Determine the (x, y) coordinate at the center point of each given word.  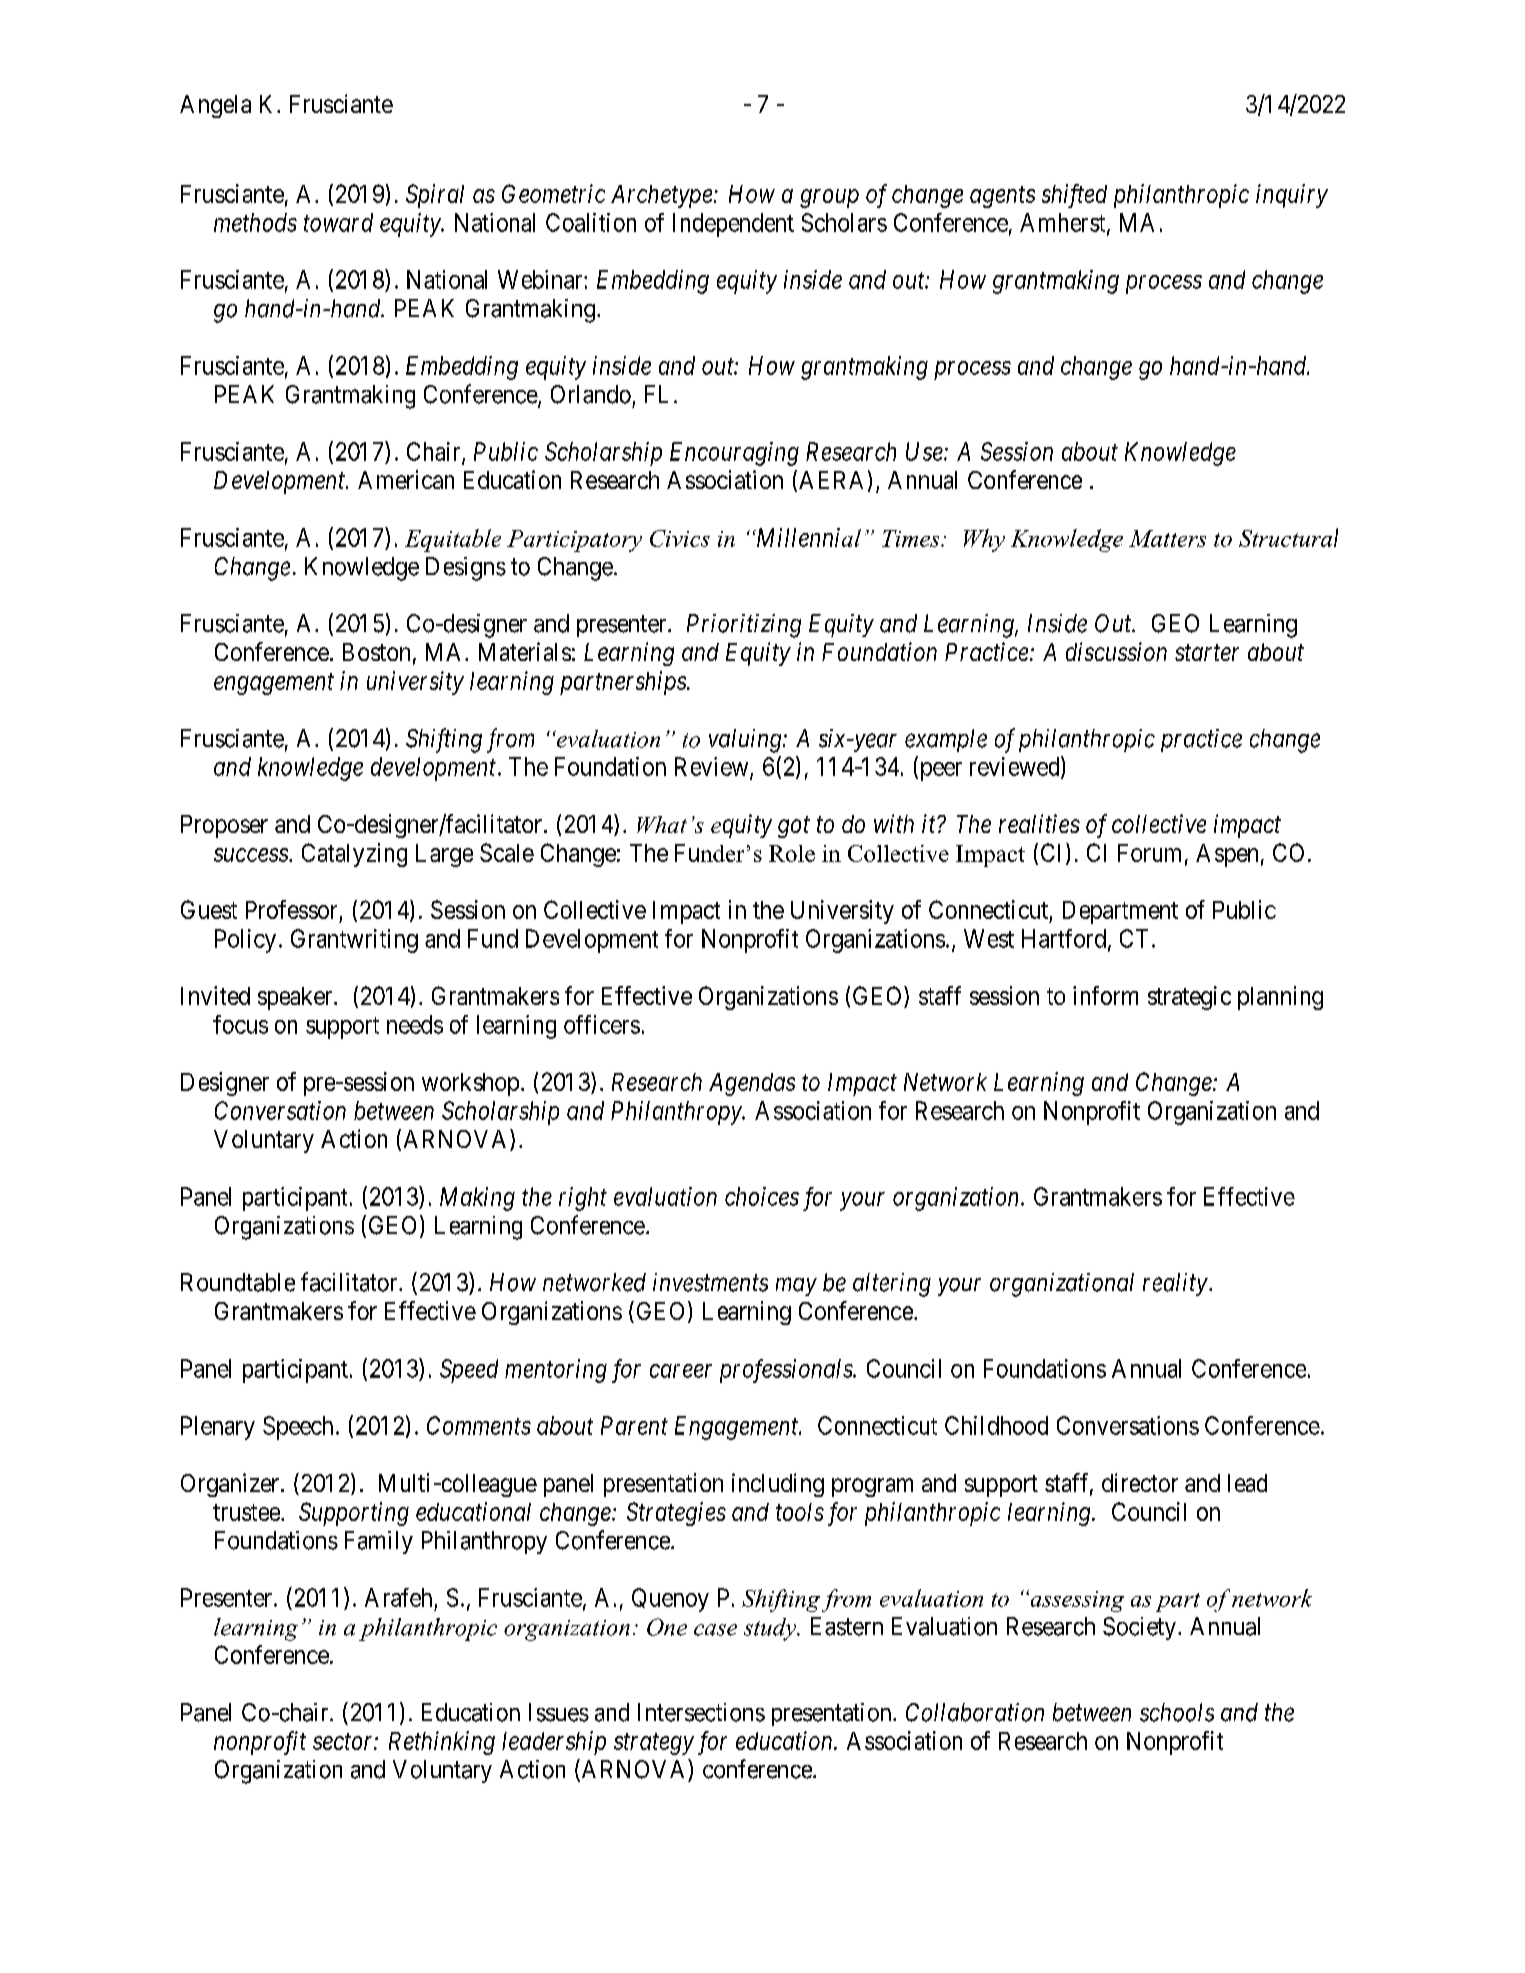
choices (762, 1196)
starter (1207, 653)
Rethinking (442, 1743)
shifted (1074, 196)
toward (338, 222)
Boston (376, 652)
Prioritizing (744, 626)
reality (1175, 1284)
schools (1177, 1712)
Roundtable (238, 1282)
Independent (733, 225)
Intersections (701, 1712)
